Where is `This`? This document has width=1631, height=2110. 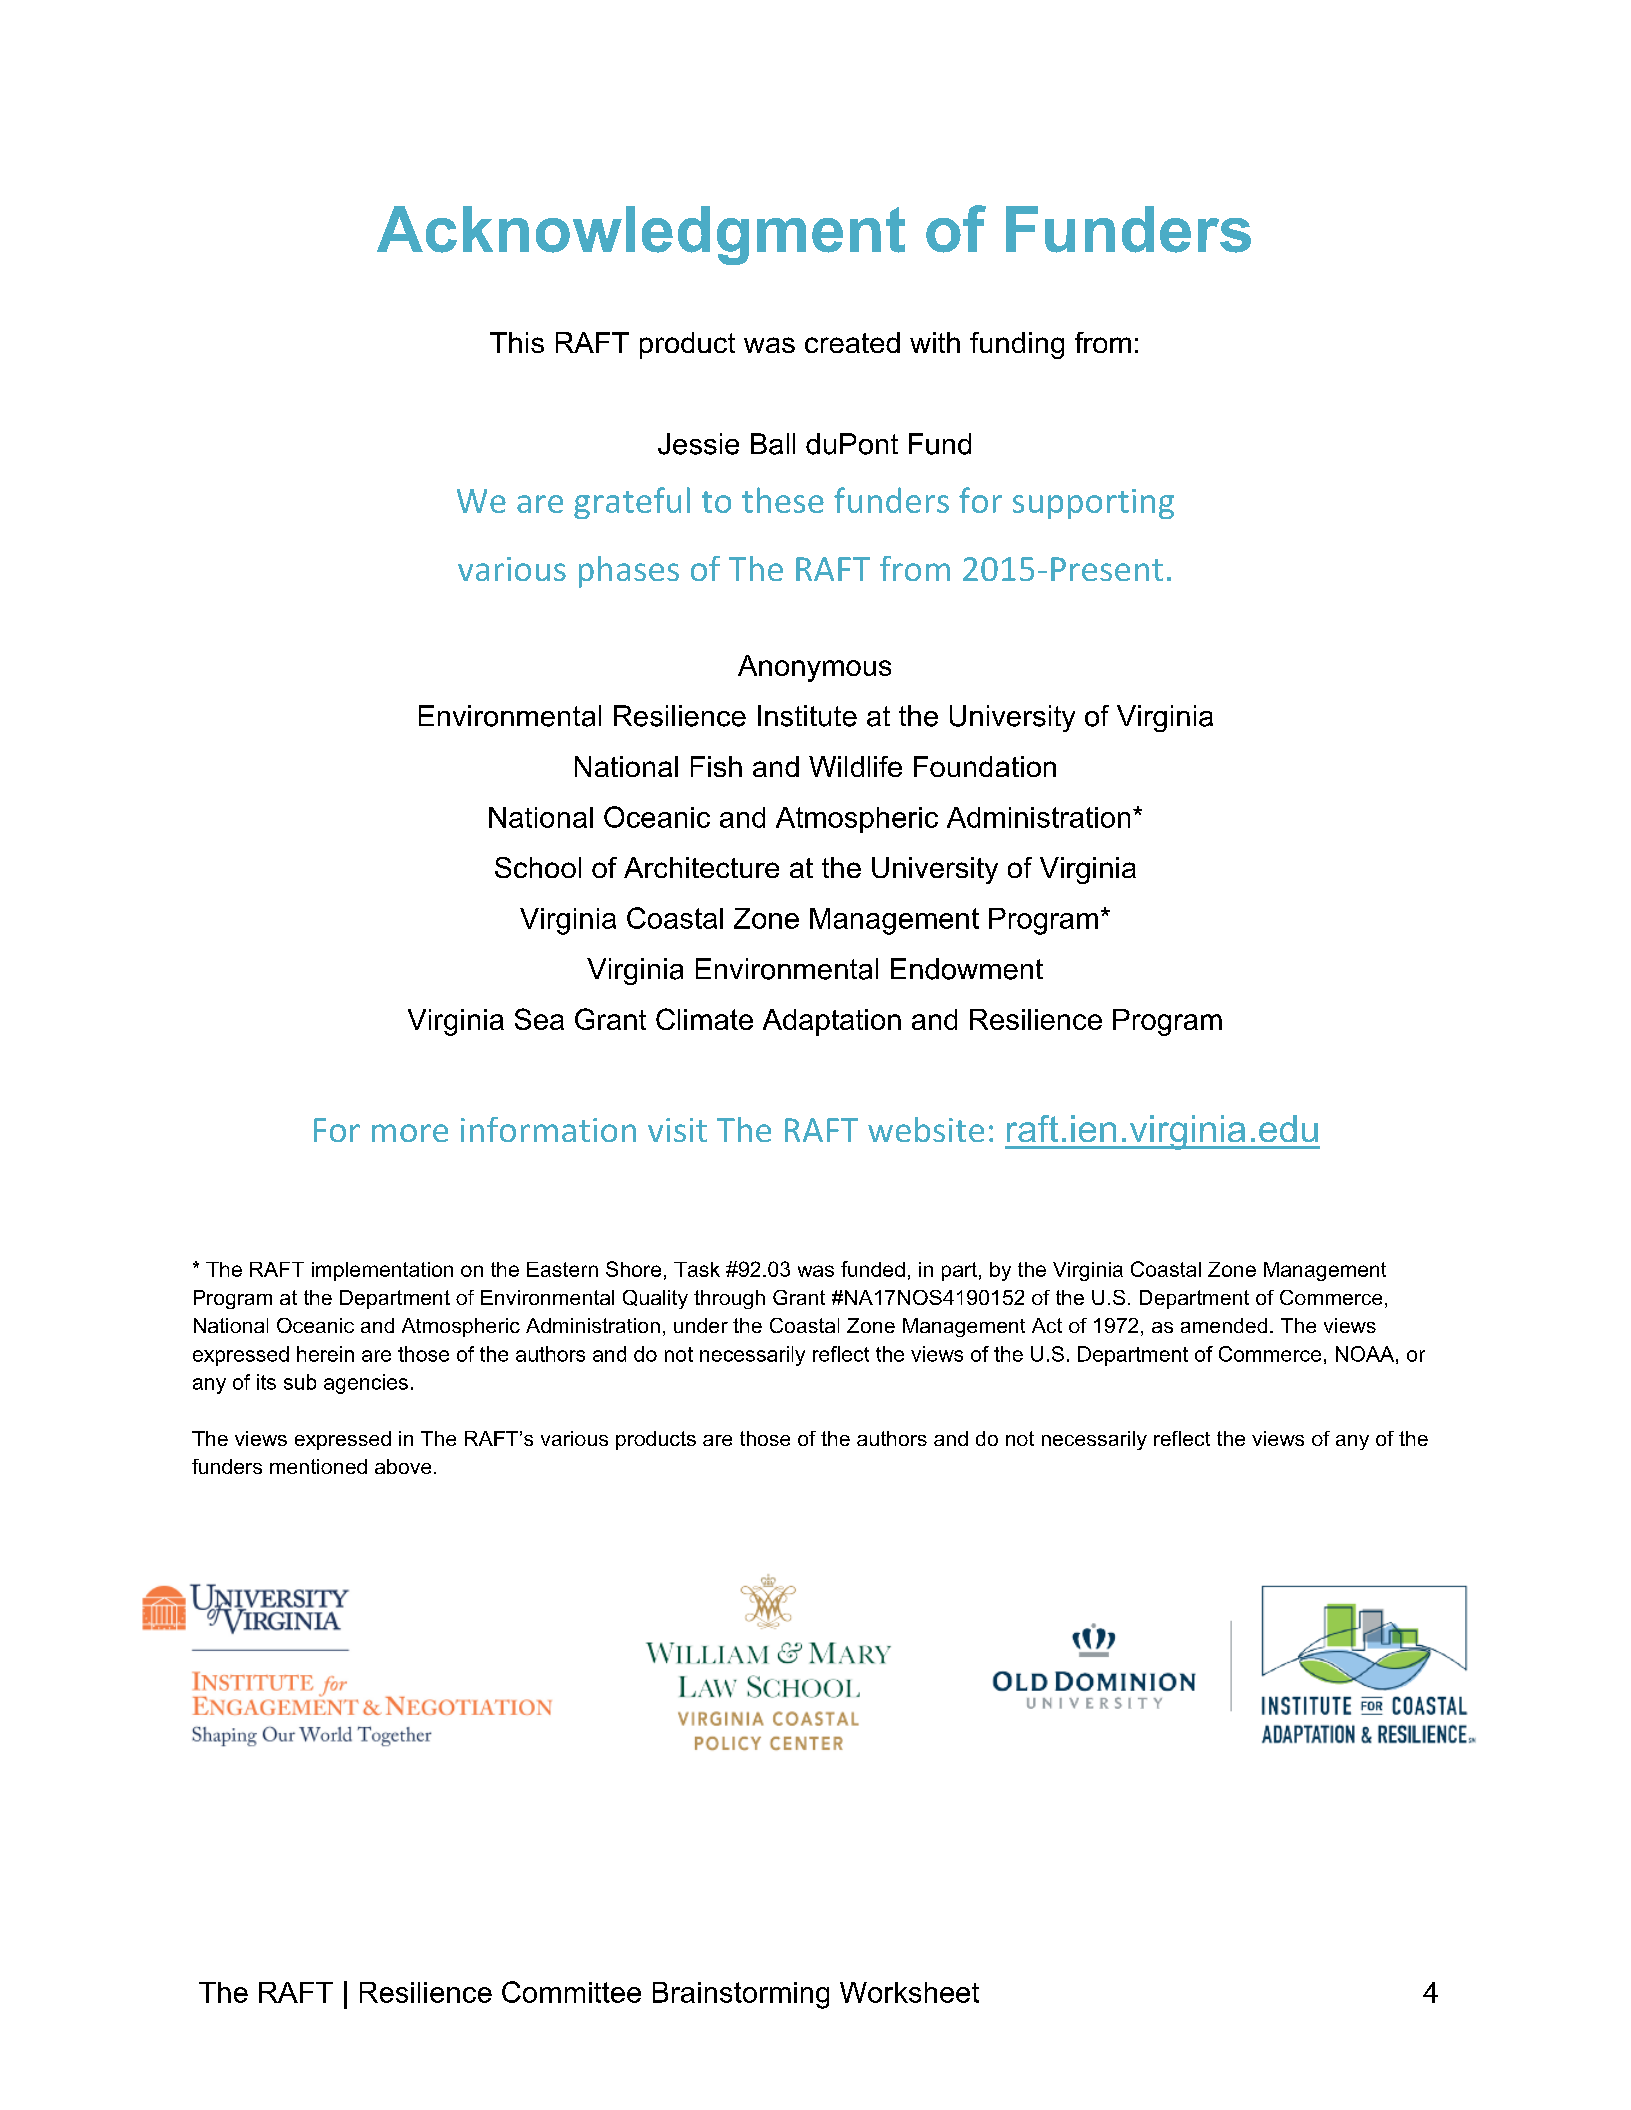
This is located at coordinates (517, 342).
